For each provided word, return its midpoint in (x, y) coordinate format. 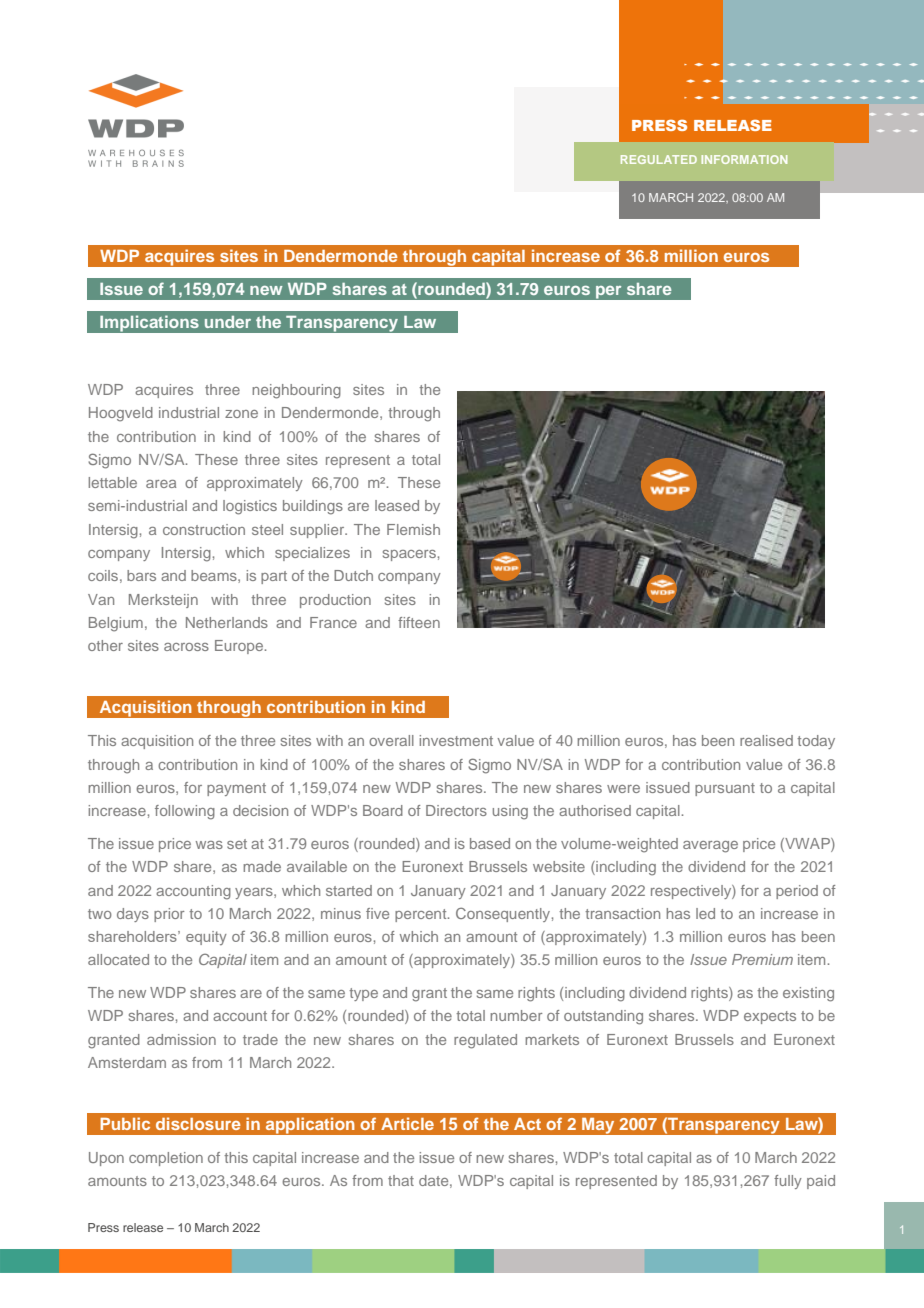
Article (407, 1123)
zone (241, 414)
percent (422, 915)
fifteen (419, 622)
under (228, 322)
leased (397, 505)
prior (169, 915)
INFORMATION (744, 159)
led (705, 913)
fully (788, 1182)
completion (166, 1159)
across (186, 647)
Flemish (413, 529)
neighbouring (296, 391)
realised (766, 740)
